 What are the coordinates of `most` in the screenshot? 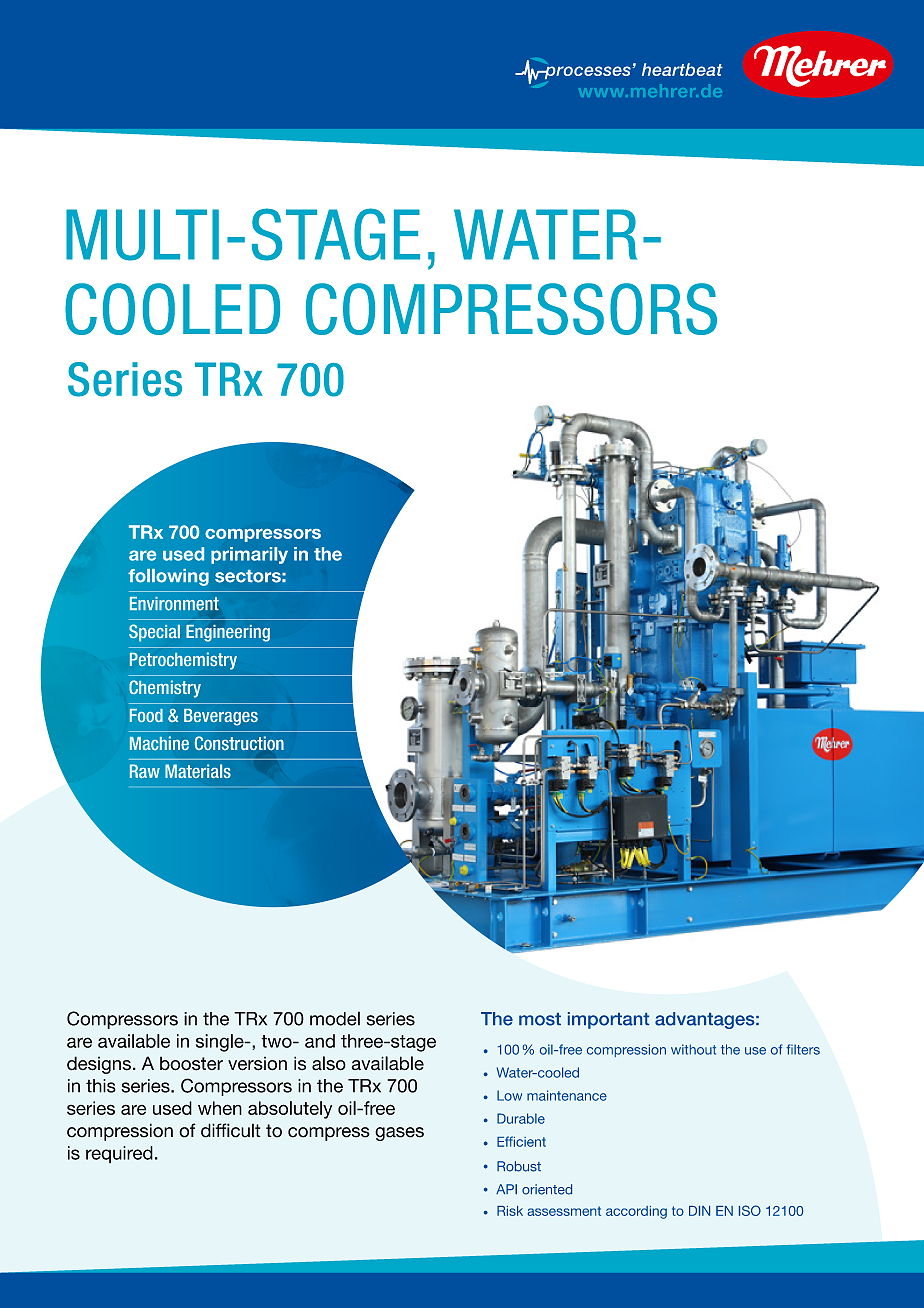 It's located at (540, 1019).
